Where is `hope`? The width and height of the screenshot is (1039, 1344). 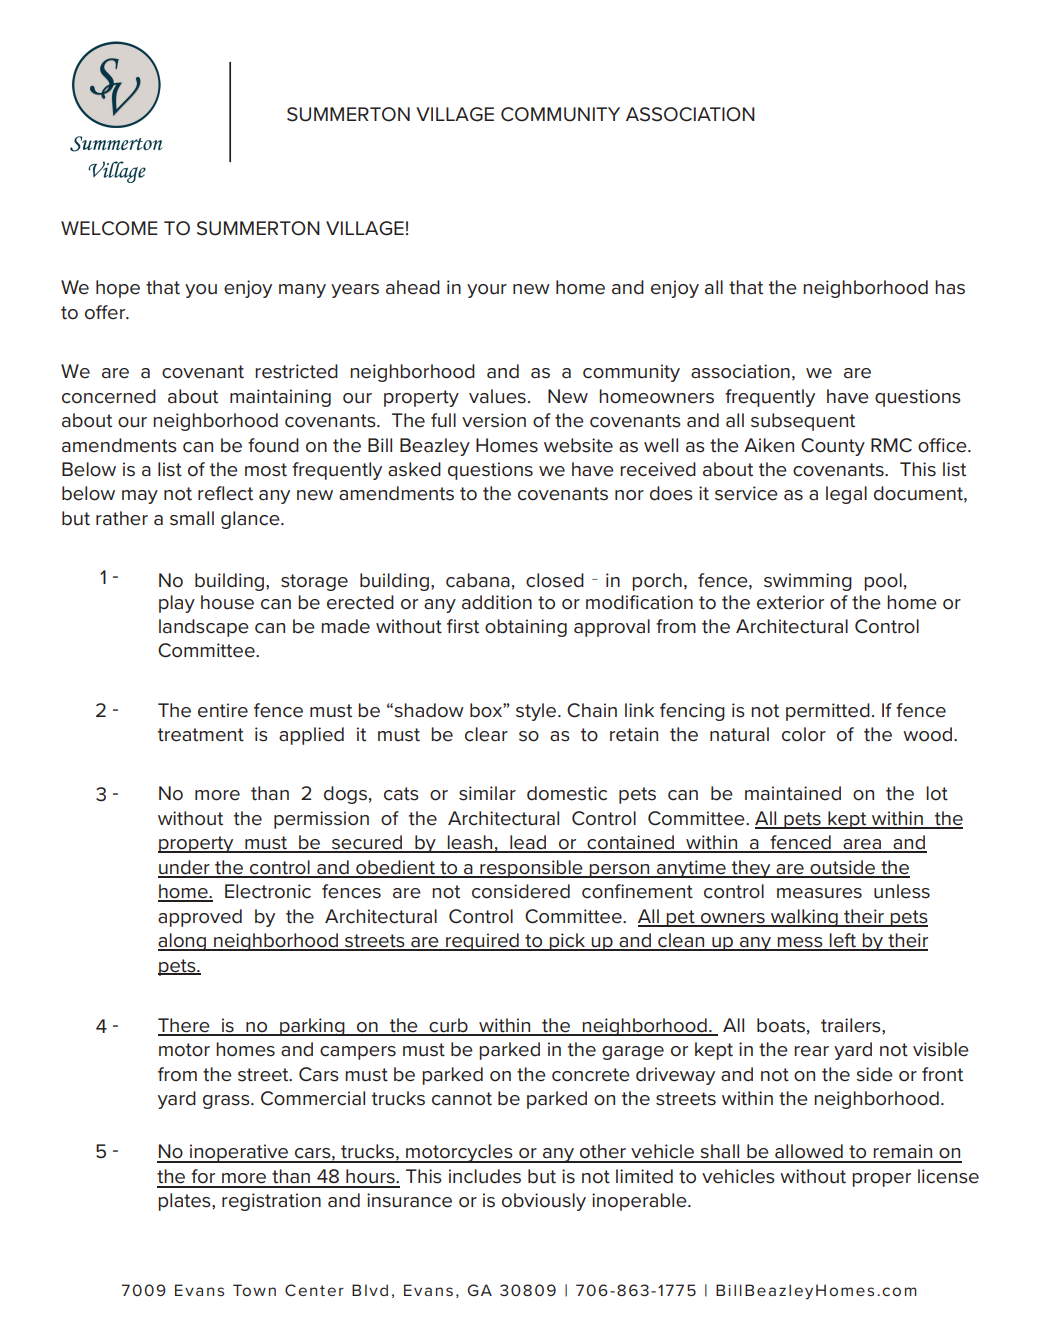
hope is located at coordinates (118, 289).
